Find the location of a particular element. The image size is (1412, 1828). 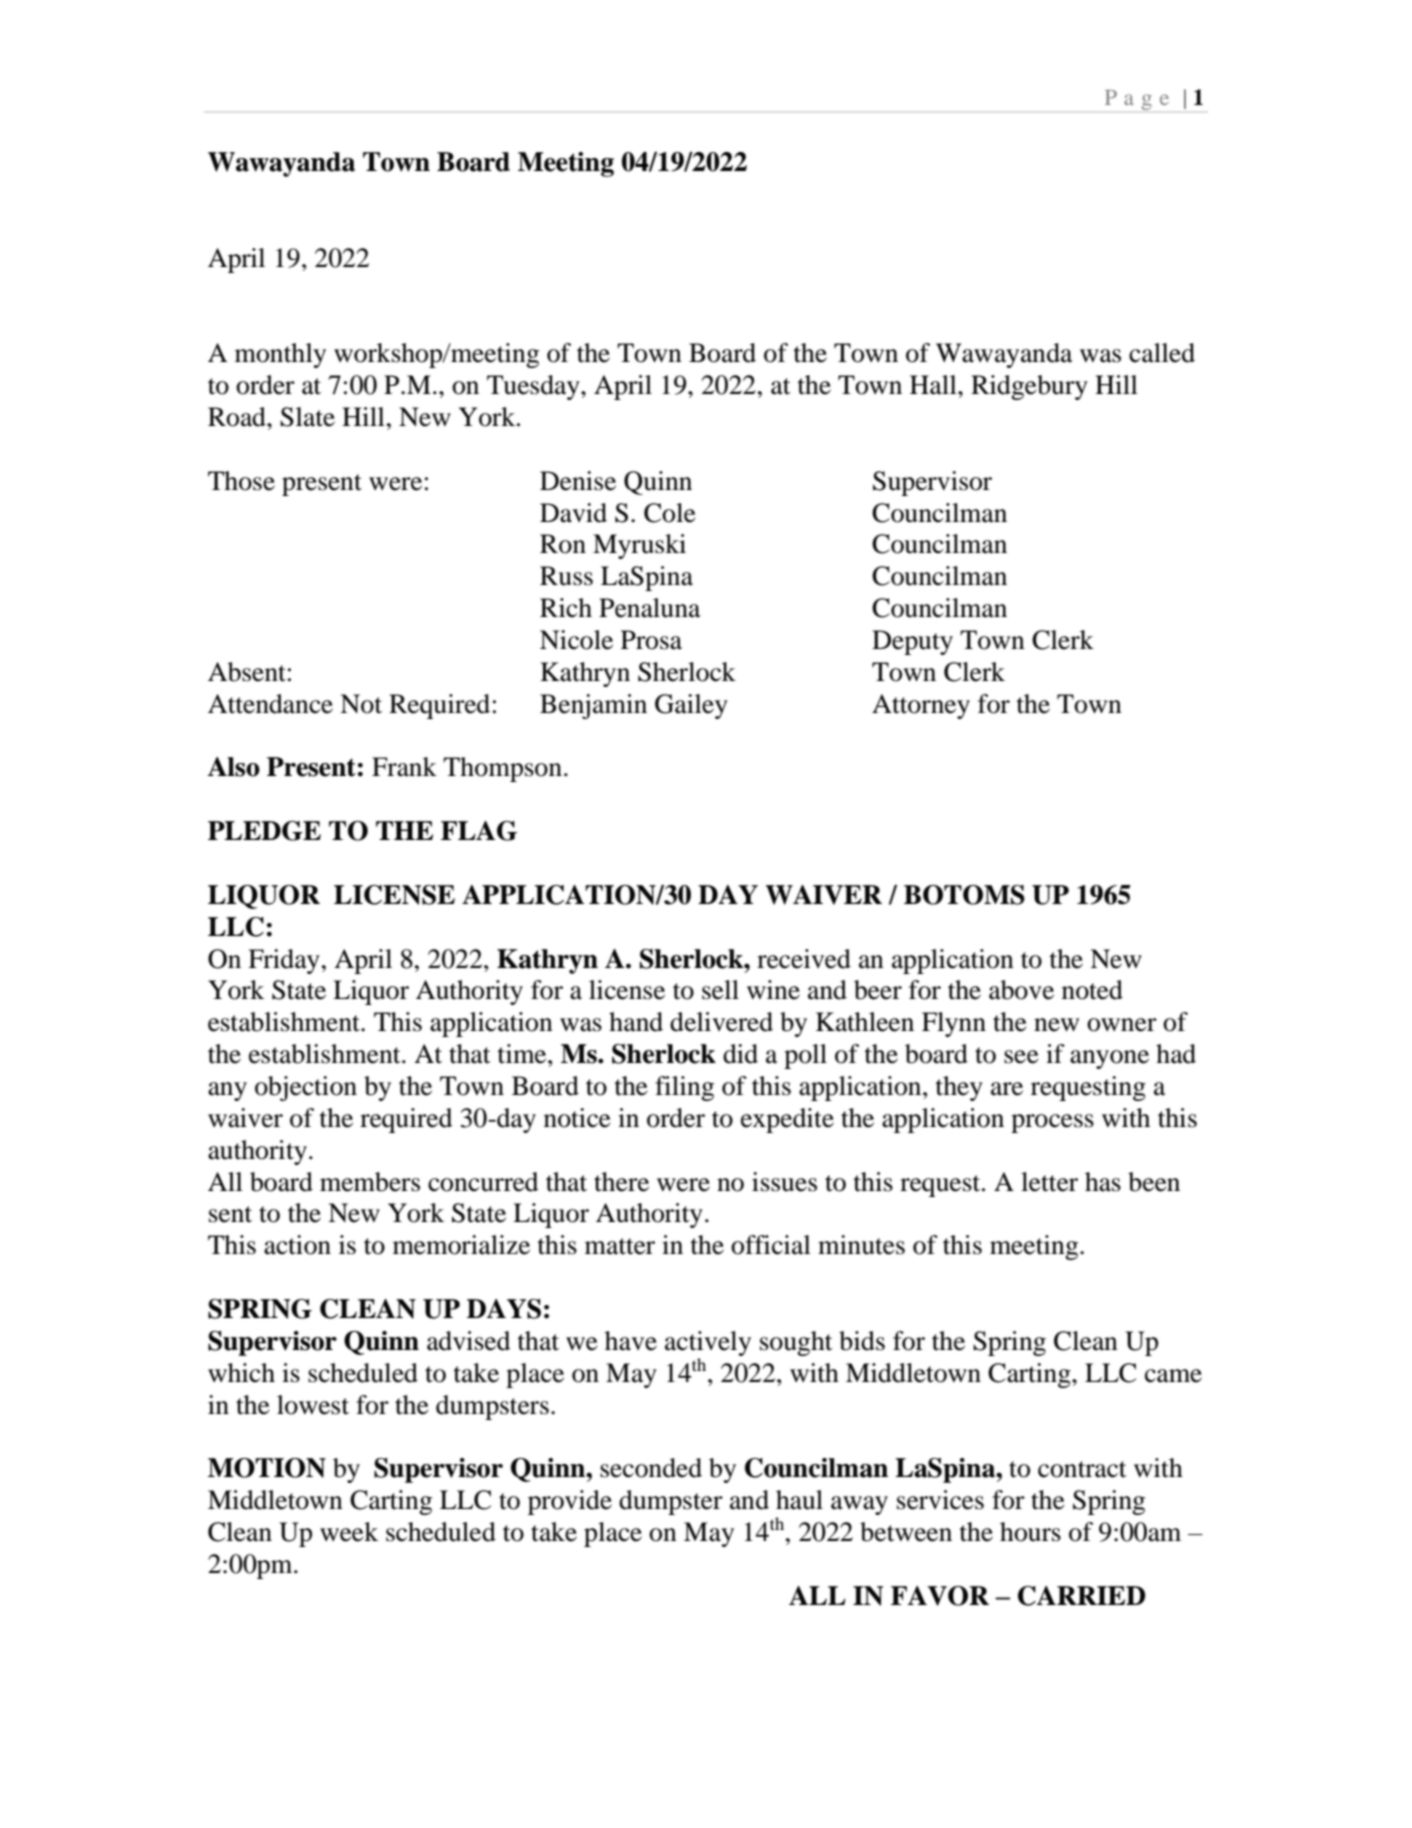

issues is located at coordinates (784, 1182).
